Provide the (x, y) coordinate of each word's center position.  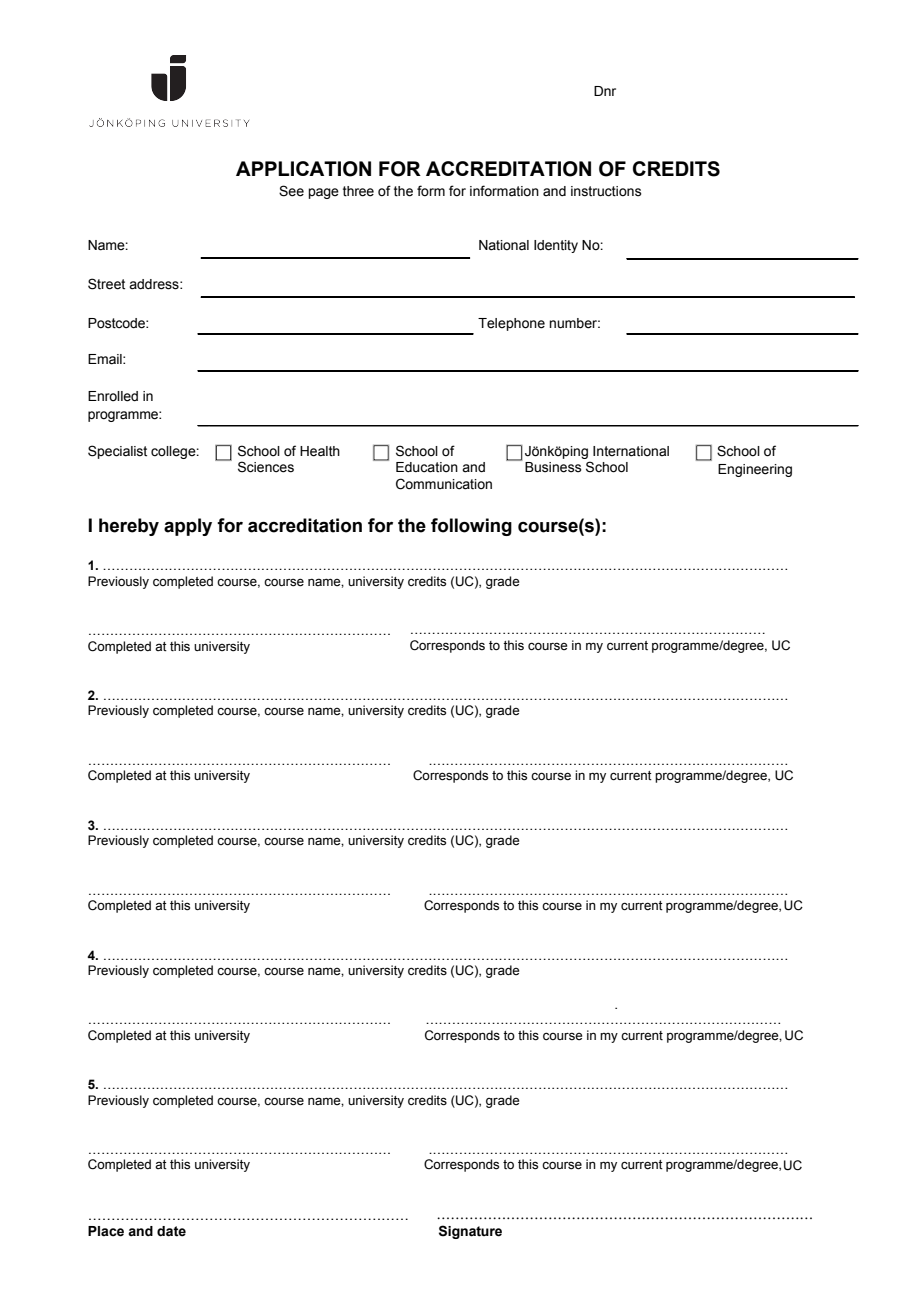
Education (427, 467)
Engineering (755, 470)
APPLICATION (303, 169)
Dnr (605, 91)
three (358, 191)
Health (320, 451)
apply (188, 527)
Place (106, 1231)
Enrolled (113, 396)
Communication (444, 484)
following (471, 527)
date (171, 1231)
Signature (470, 1232)
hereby (129, 527)
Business (553, 467)
